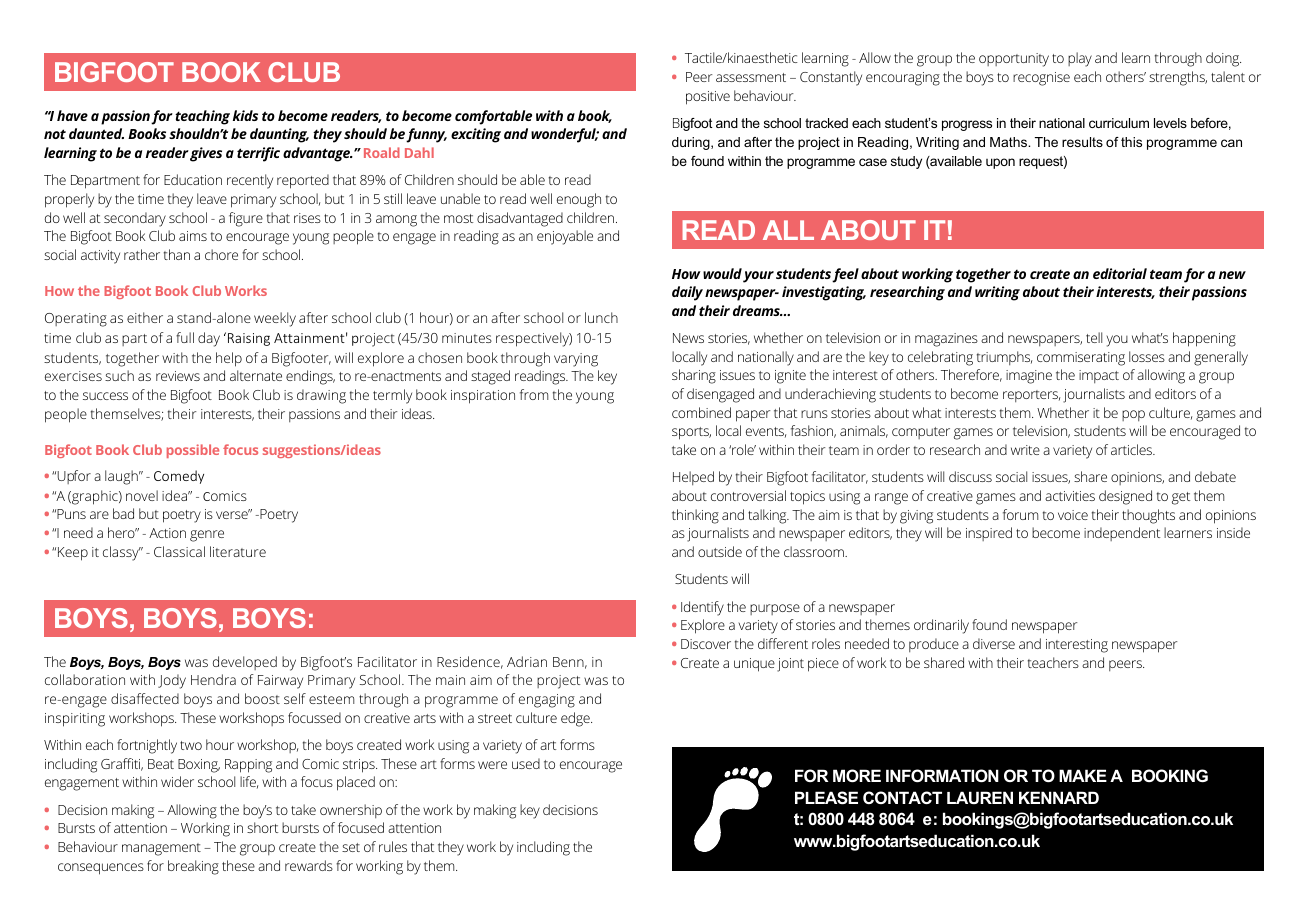  What do you see at coordinates (708, 98) in the screenshot?
I see `positive` at bounding box center [708, 98].
